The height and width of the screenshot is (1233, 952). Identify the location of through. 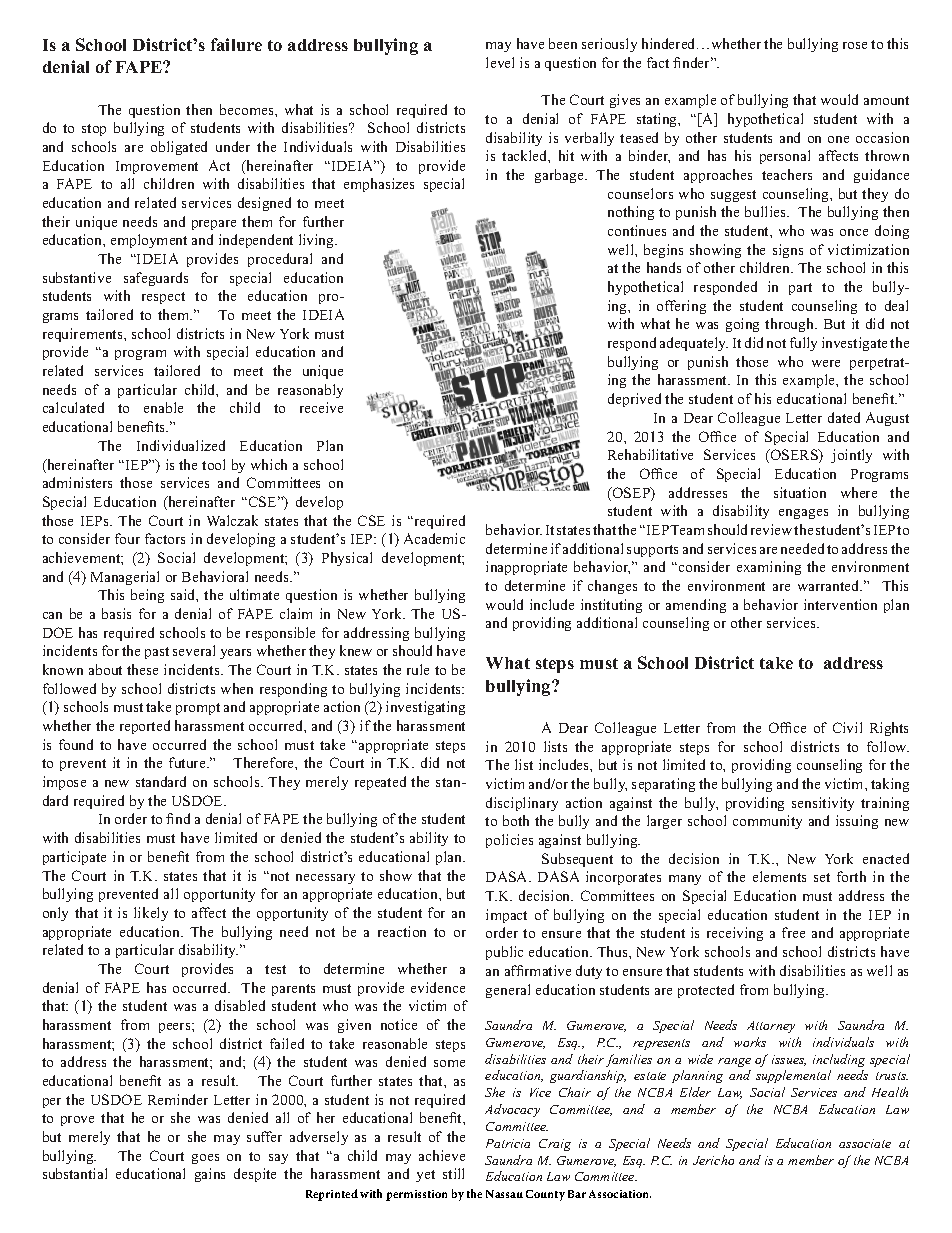
(791, 325).
